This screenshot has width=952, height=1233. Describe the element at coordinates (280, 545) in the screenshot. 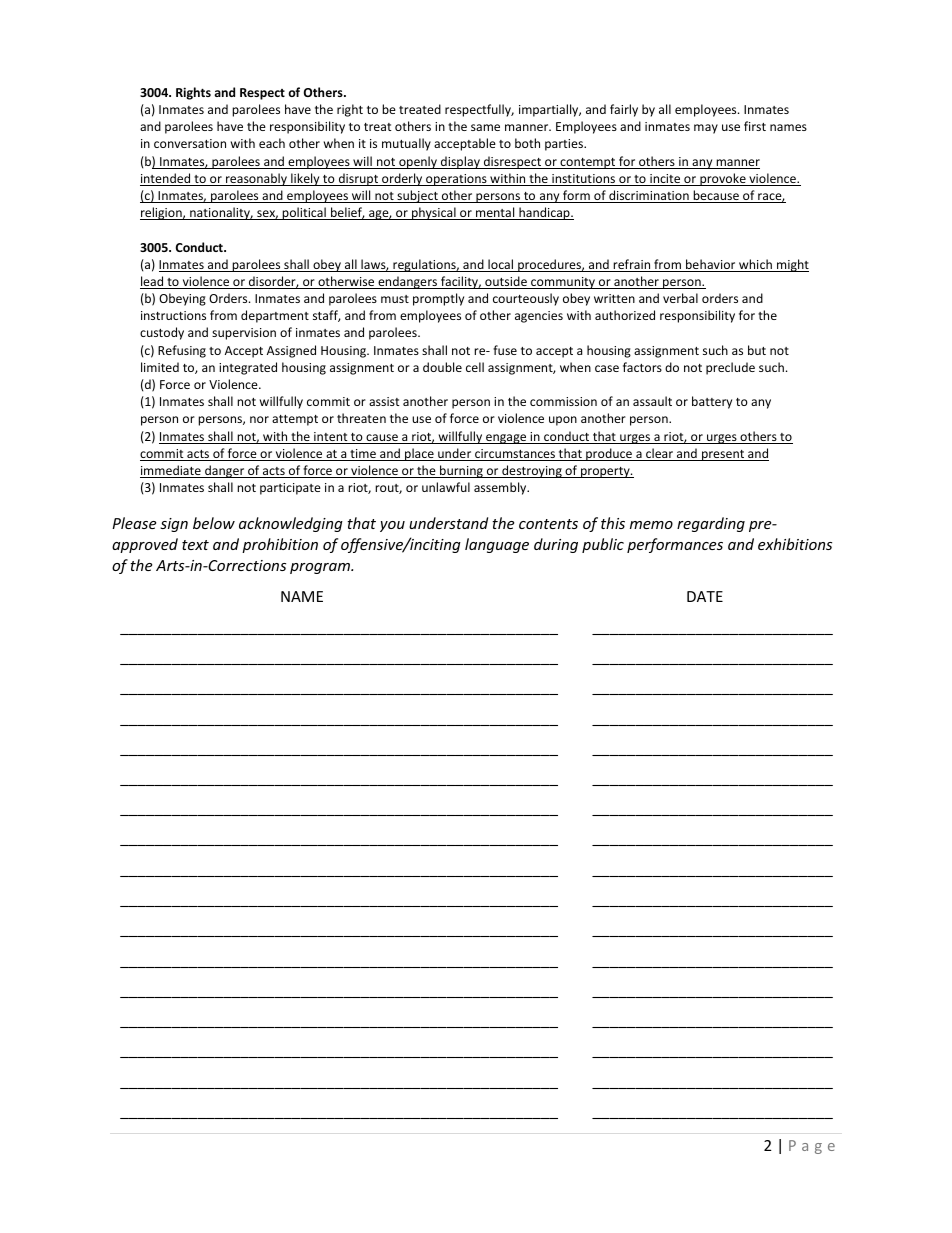

I see `prohibition` at that location.
